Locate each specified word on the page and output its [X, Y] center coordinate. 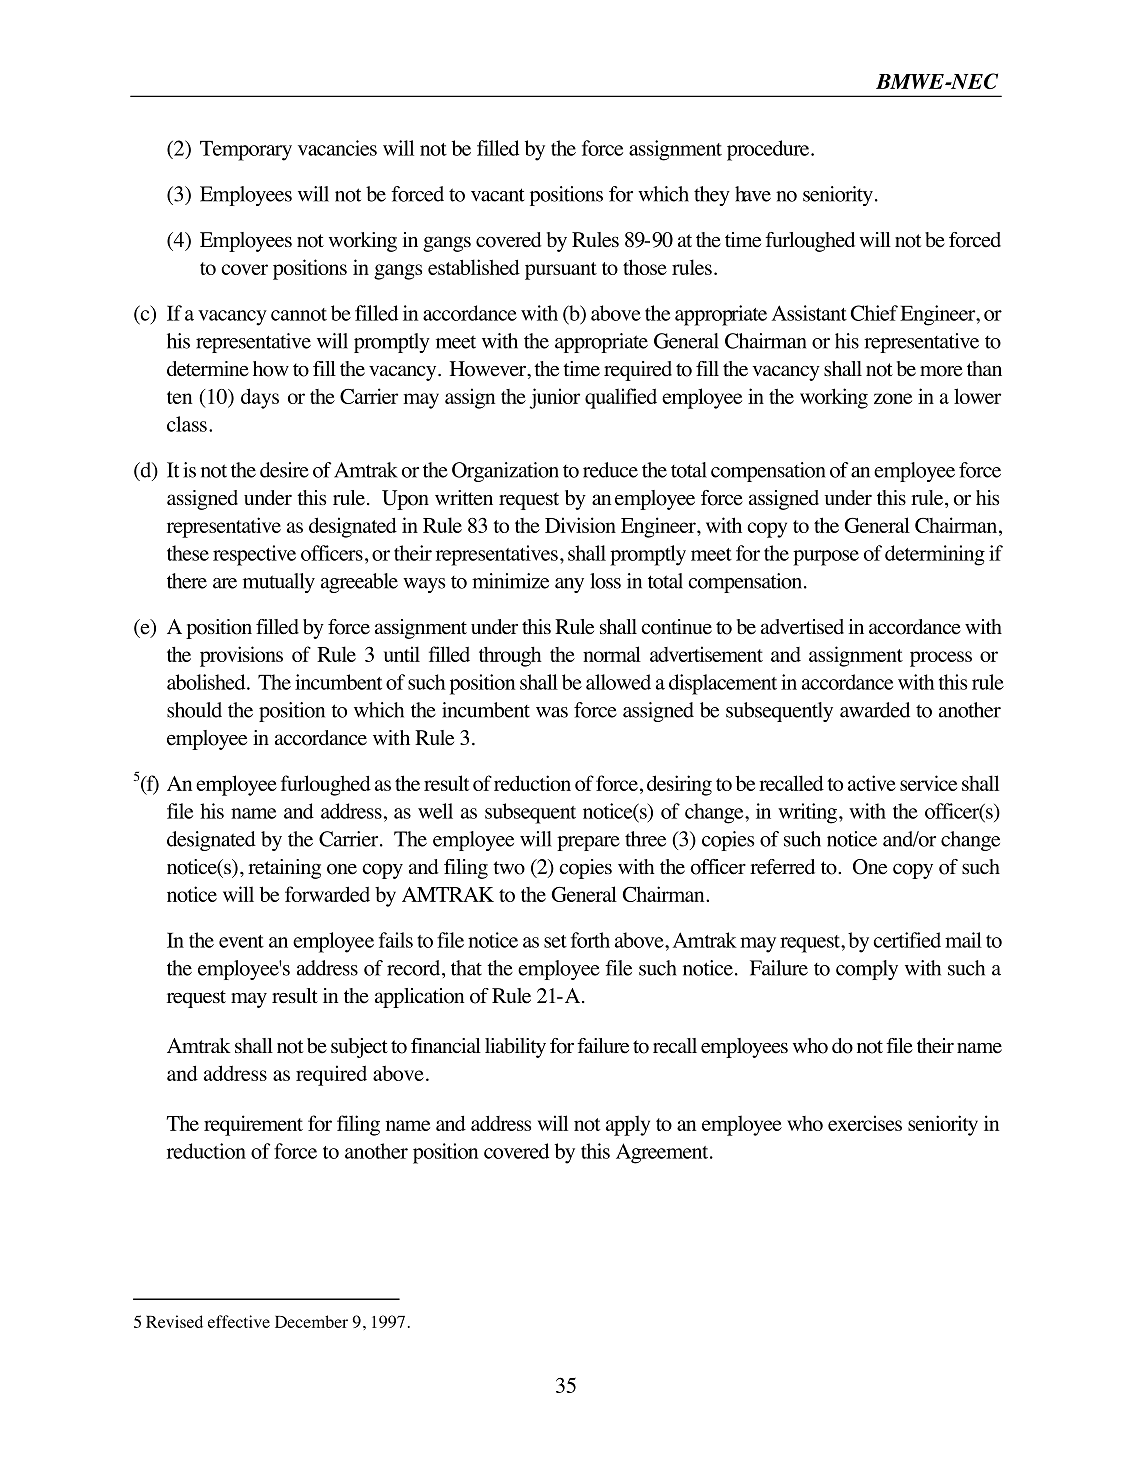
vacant [498, 195]
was [552, 712]
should [194, 710]
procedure [769, 150]
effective [239, 1321]
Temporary [246, 151]
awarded [875, 710]
